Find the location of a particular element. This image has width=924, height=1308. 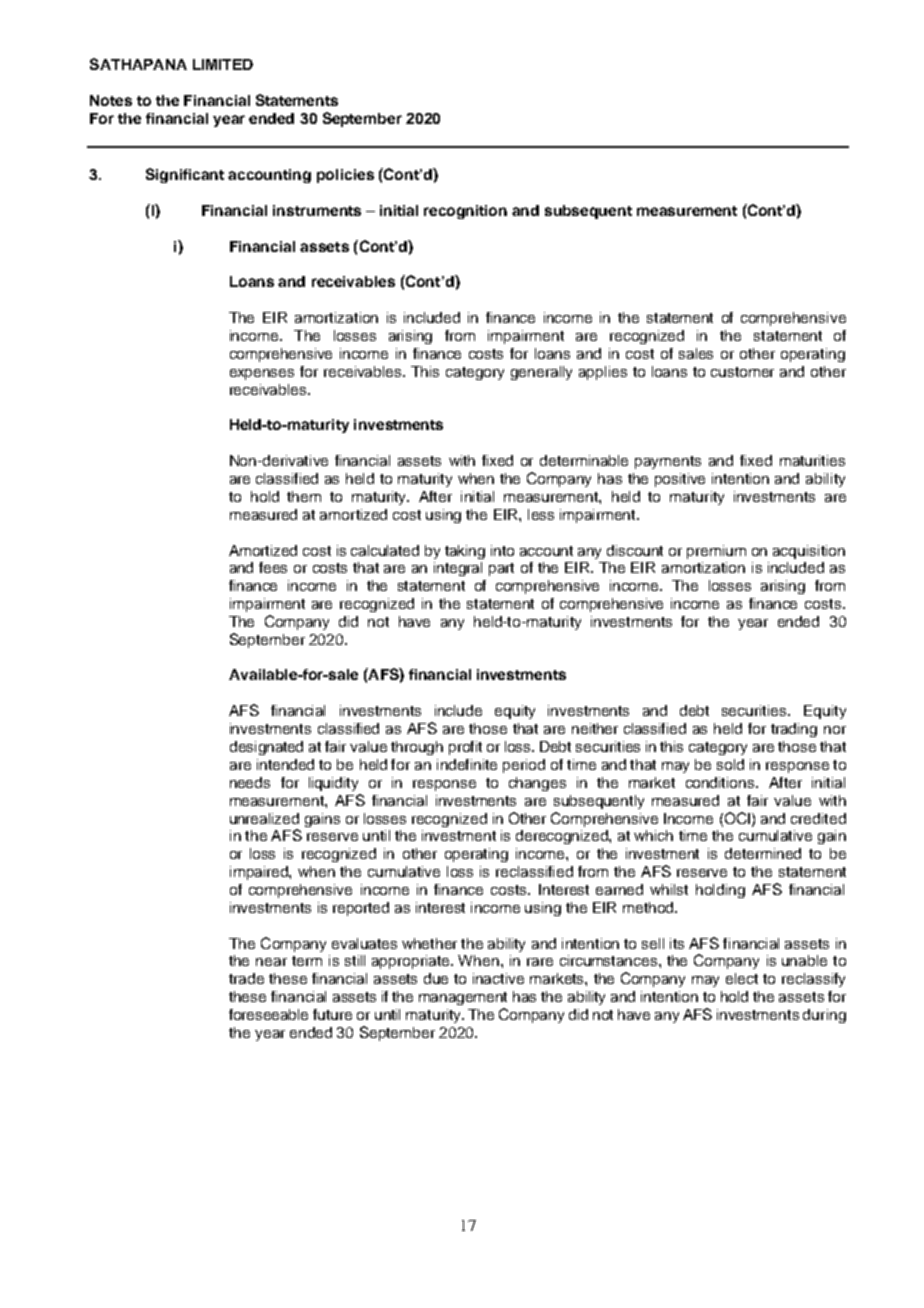

premium is located at coordinates (716, 552).
